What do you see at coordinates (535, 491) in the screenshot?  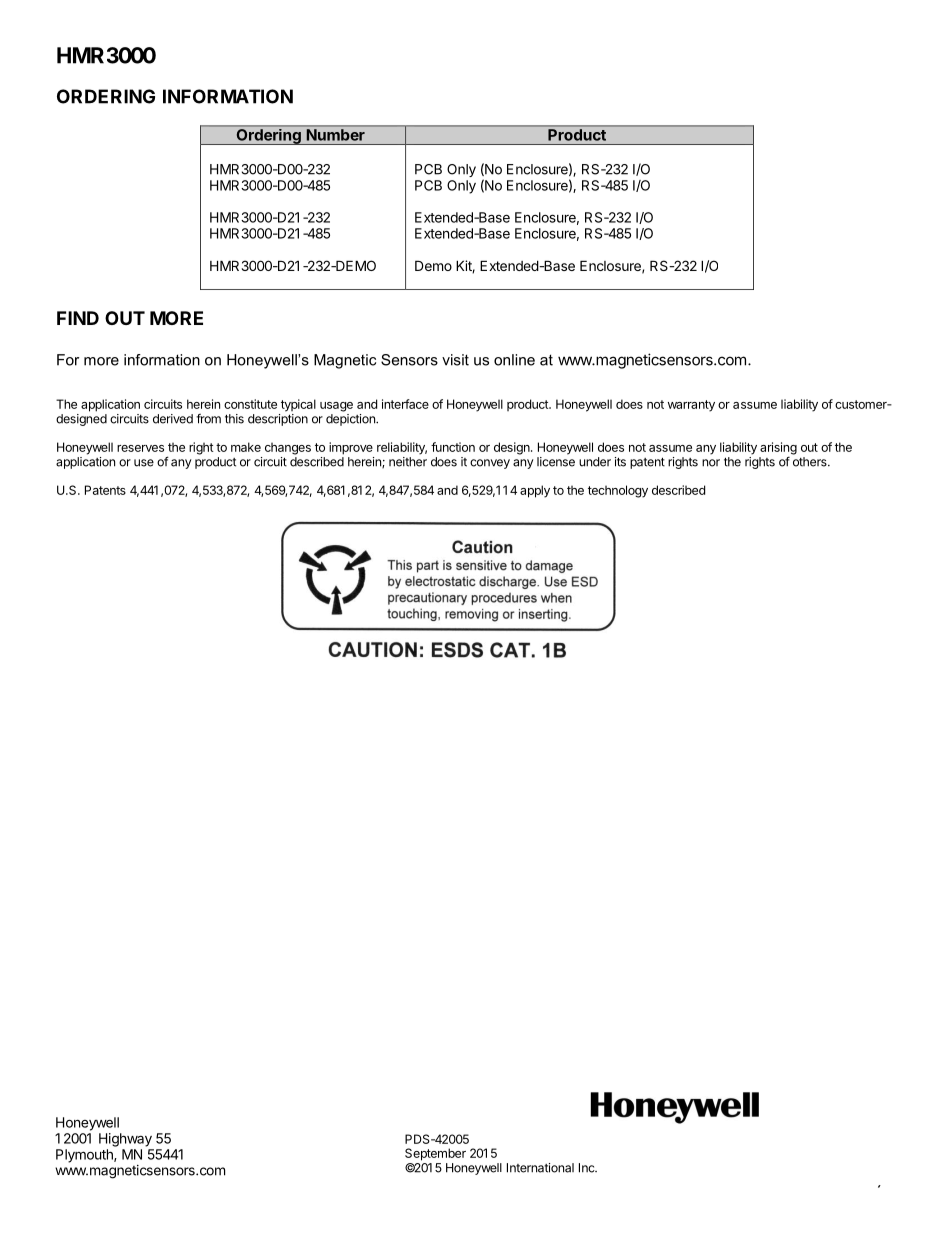 I see `apply` at bounding box center [535, 491].
